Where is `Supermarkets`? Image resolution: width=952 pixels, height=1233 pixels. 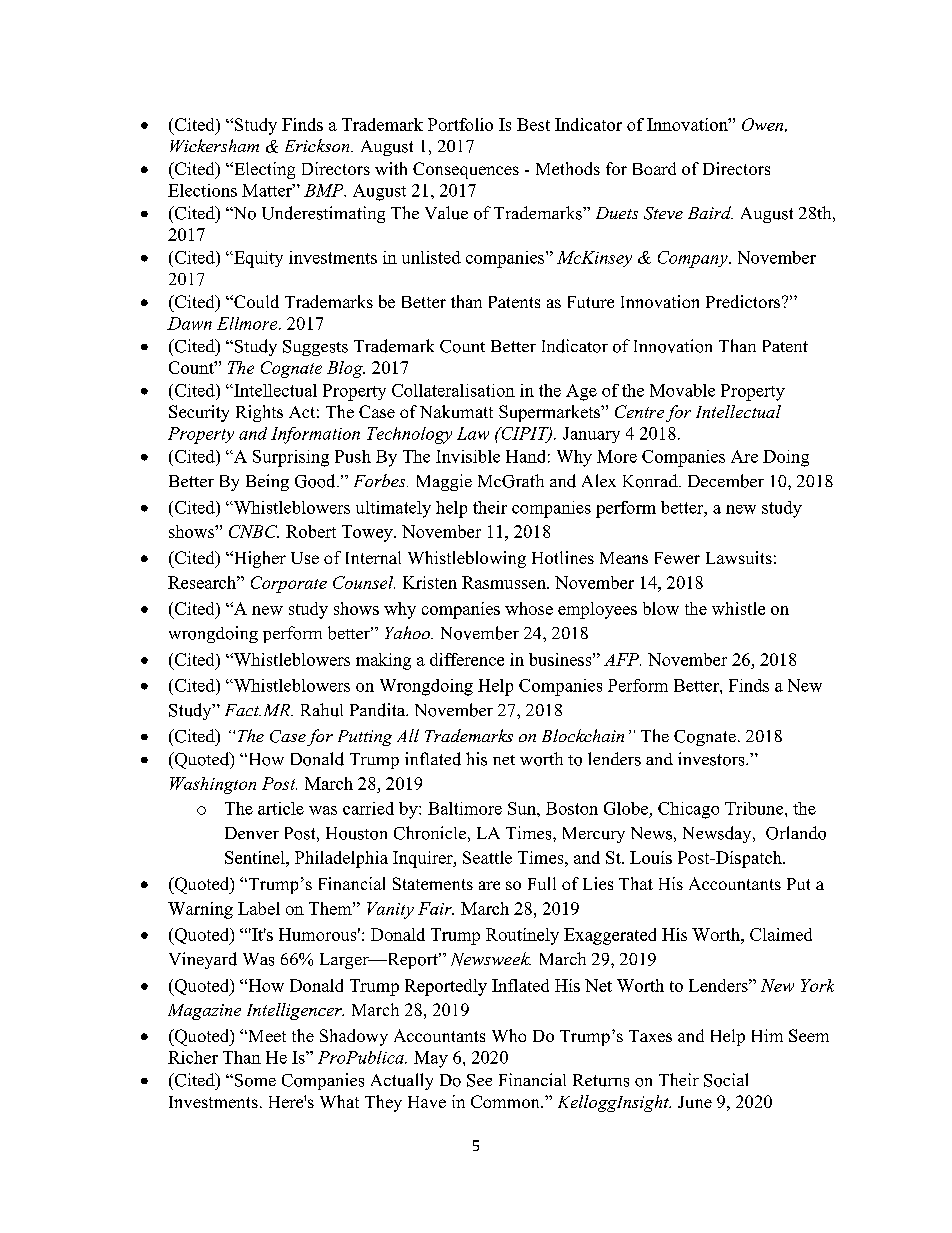 Supermarkets is located at coordinates (550, 413).
